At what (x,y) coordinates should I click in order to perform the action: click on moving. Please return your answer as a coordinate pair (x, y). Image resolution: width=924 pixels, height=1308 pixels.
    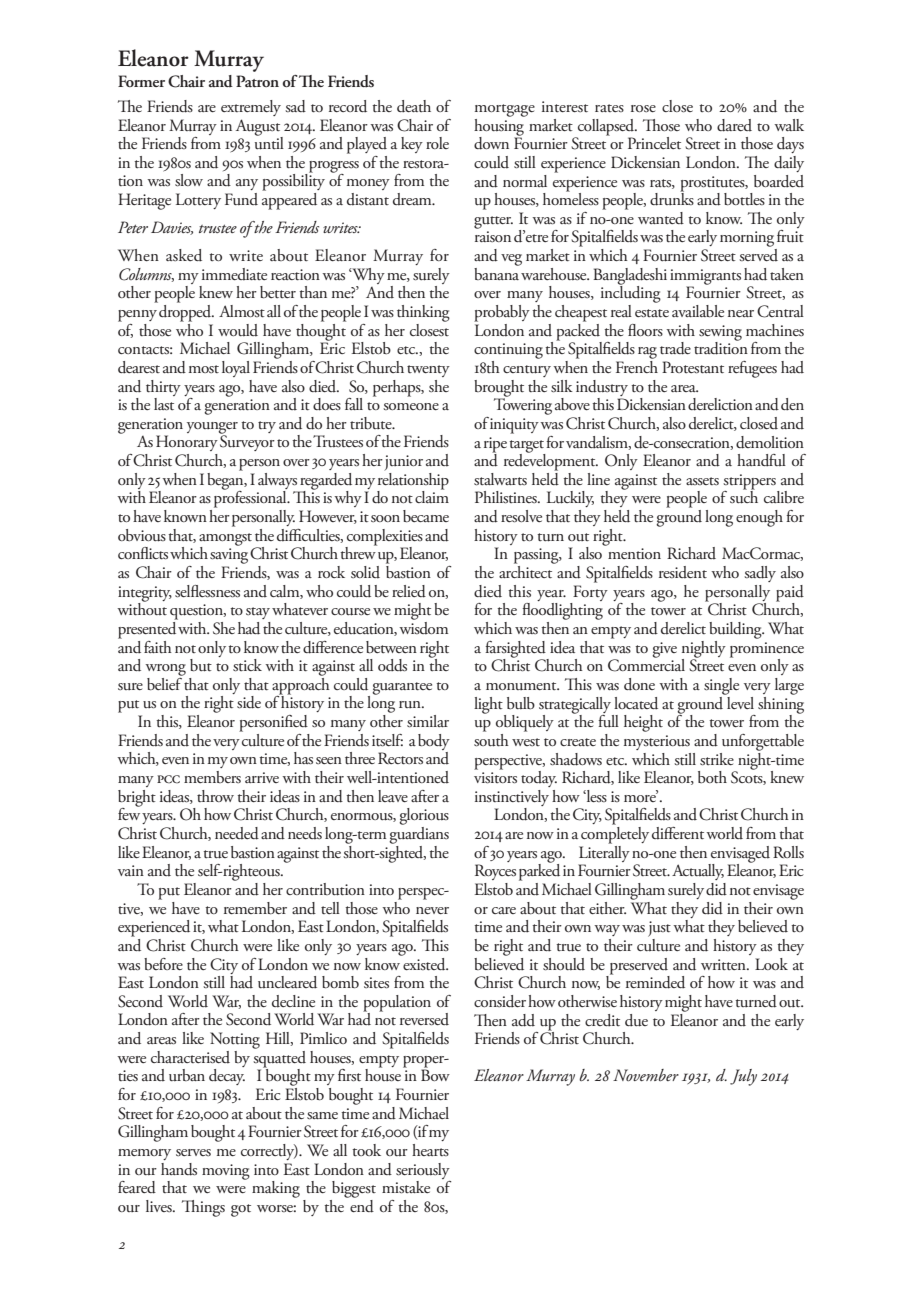
    Looking at the image, I should click on (226, 1172).
